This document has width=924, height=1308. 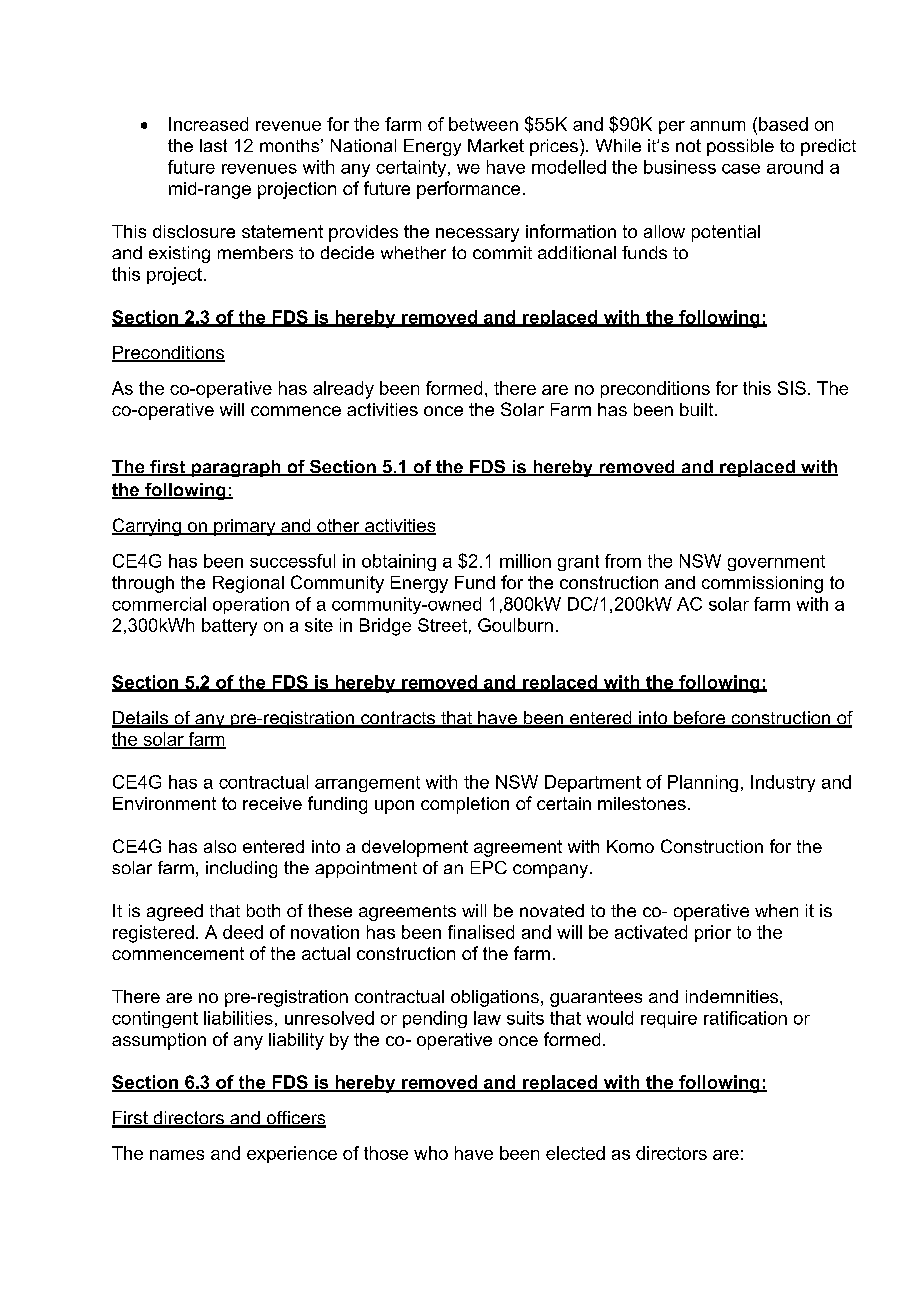 What do you see at coordinates (236, 468) in the document?
I see `paragraph` at bounding box center [236, 468].
